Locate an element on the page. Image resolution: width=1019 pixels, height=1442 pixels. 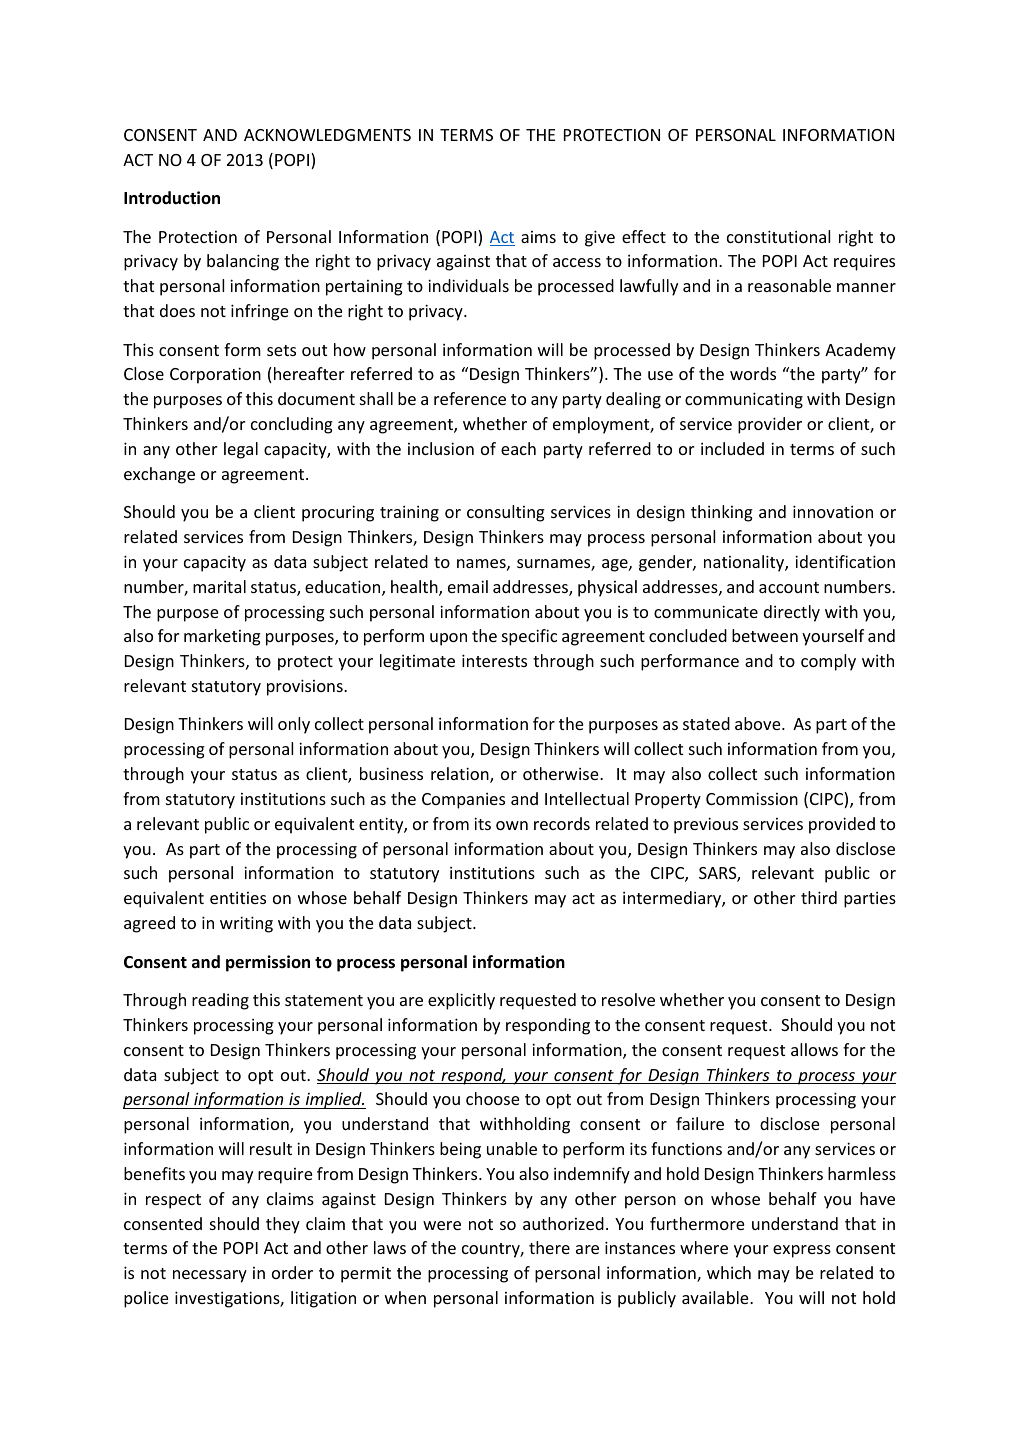
interests is located at coordinates (494, 660).
